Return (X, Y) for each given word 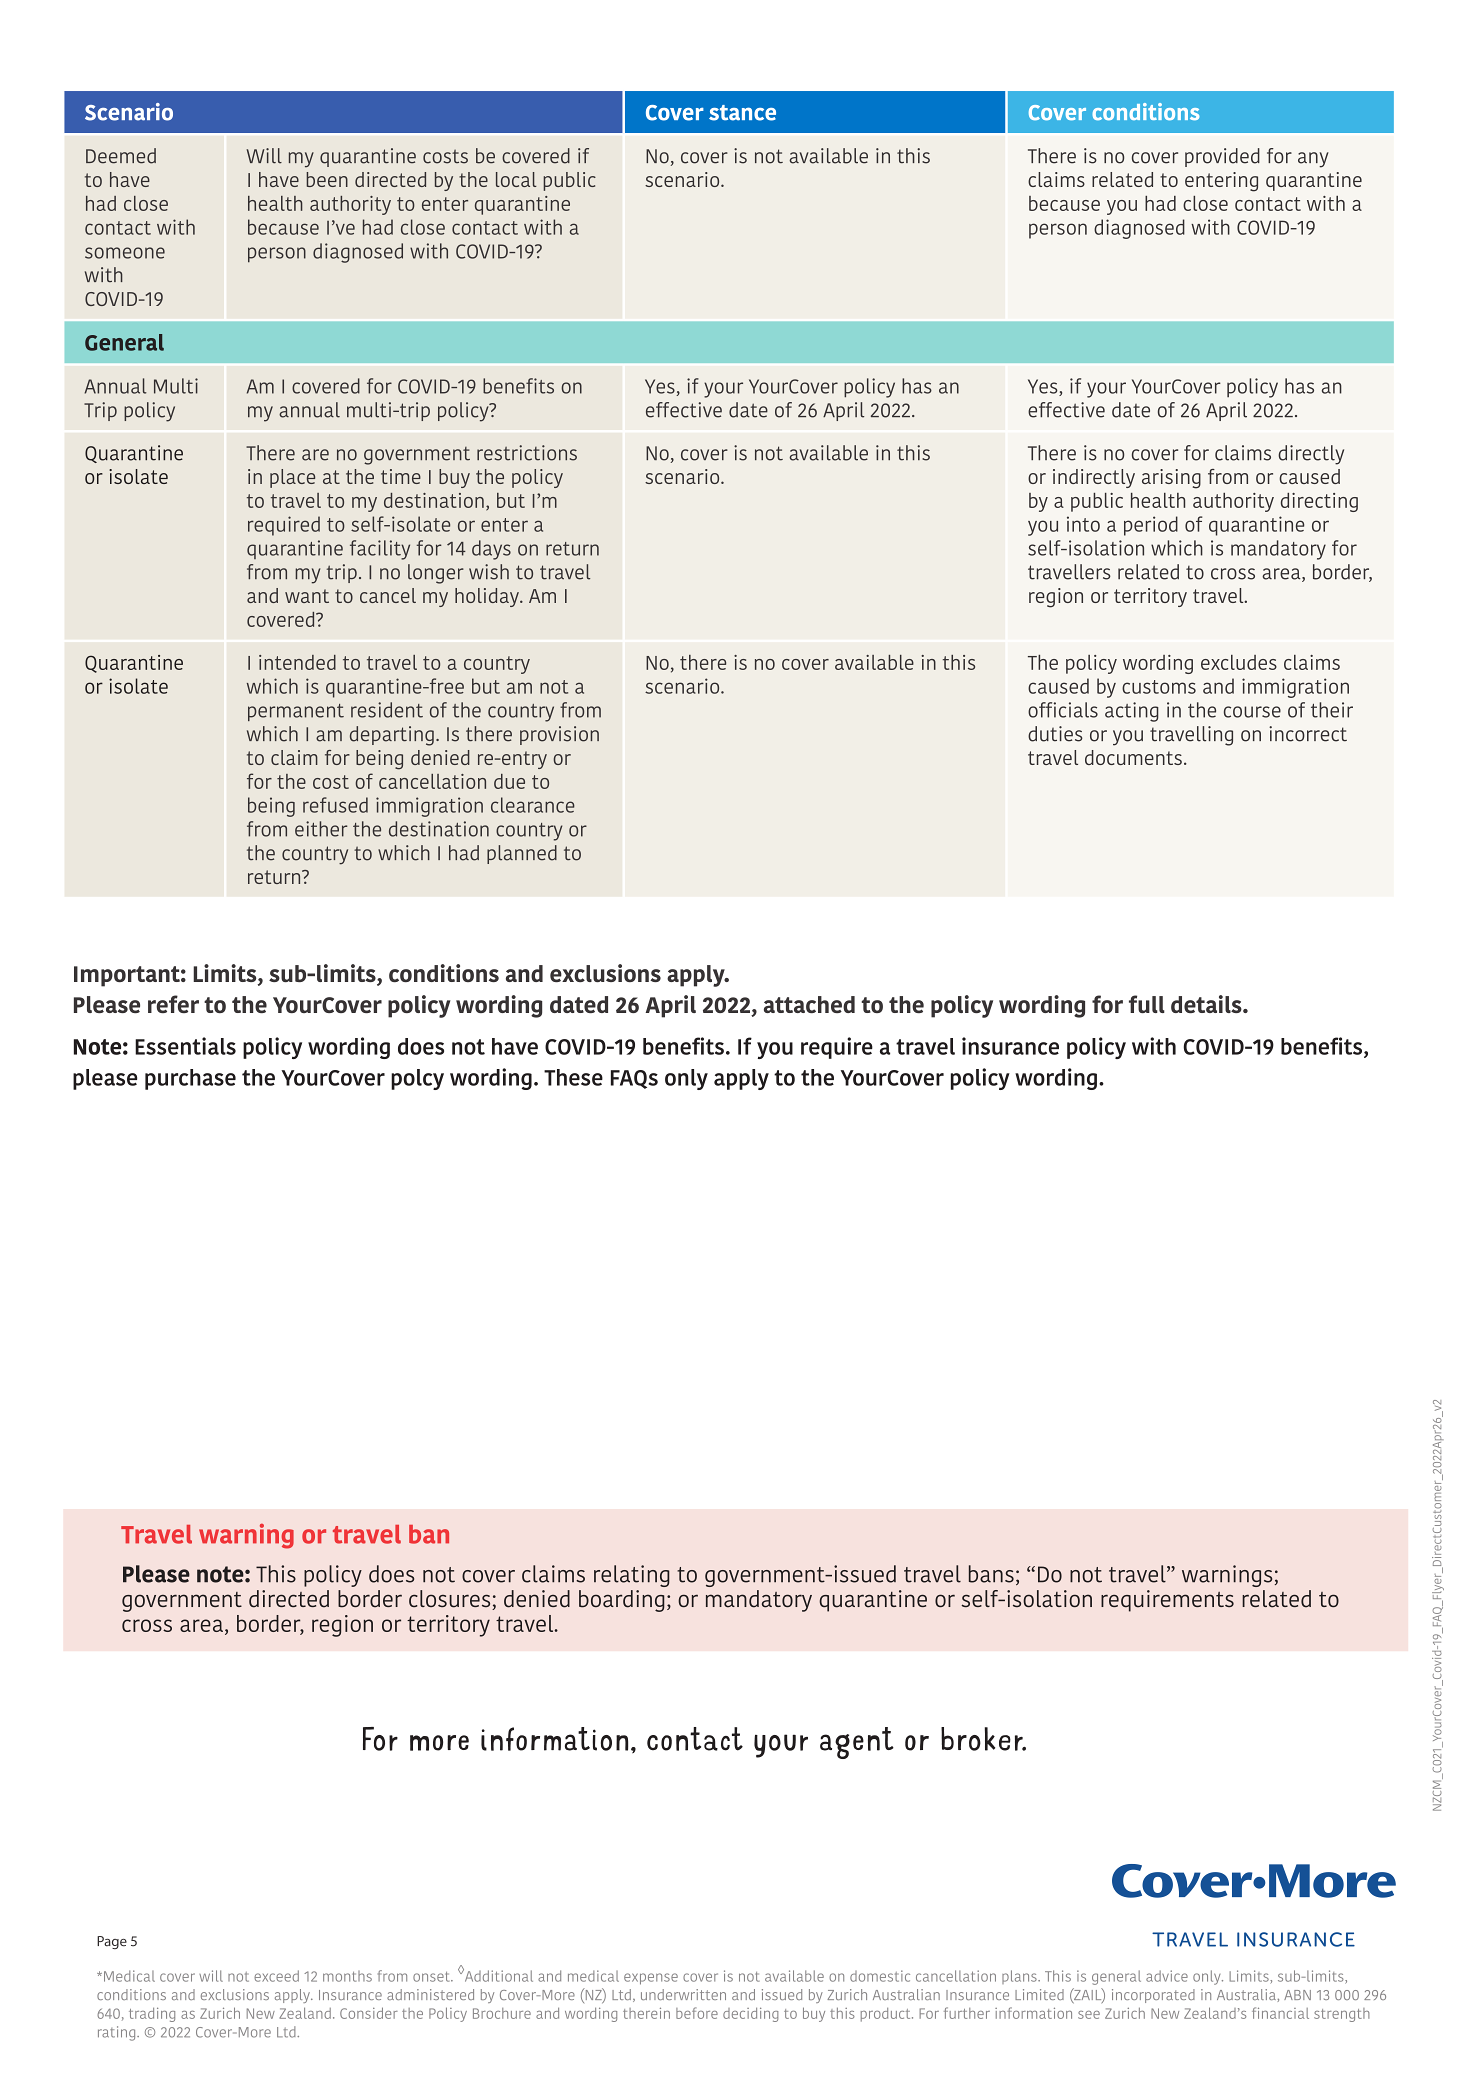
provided (1222, 157)
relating (632, 1576)
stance (742, 113)
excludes (1239, 662)
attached (809, 1004)
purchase (190, 1079)
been (327, 179)
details (1207, 1004)
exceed (276, 1976)
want (307, 596)
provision (559, 735)
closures (451, 1600)
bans (991, 1574)
